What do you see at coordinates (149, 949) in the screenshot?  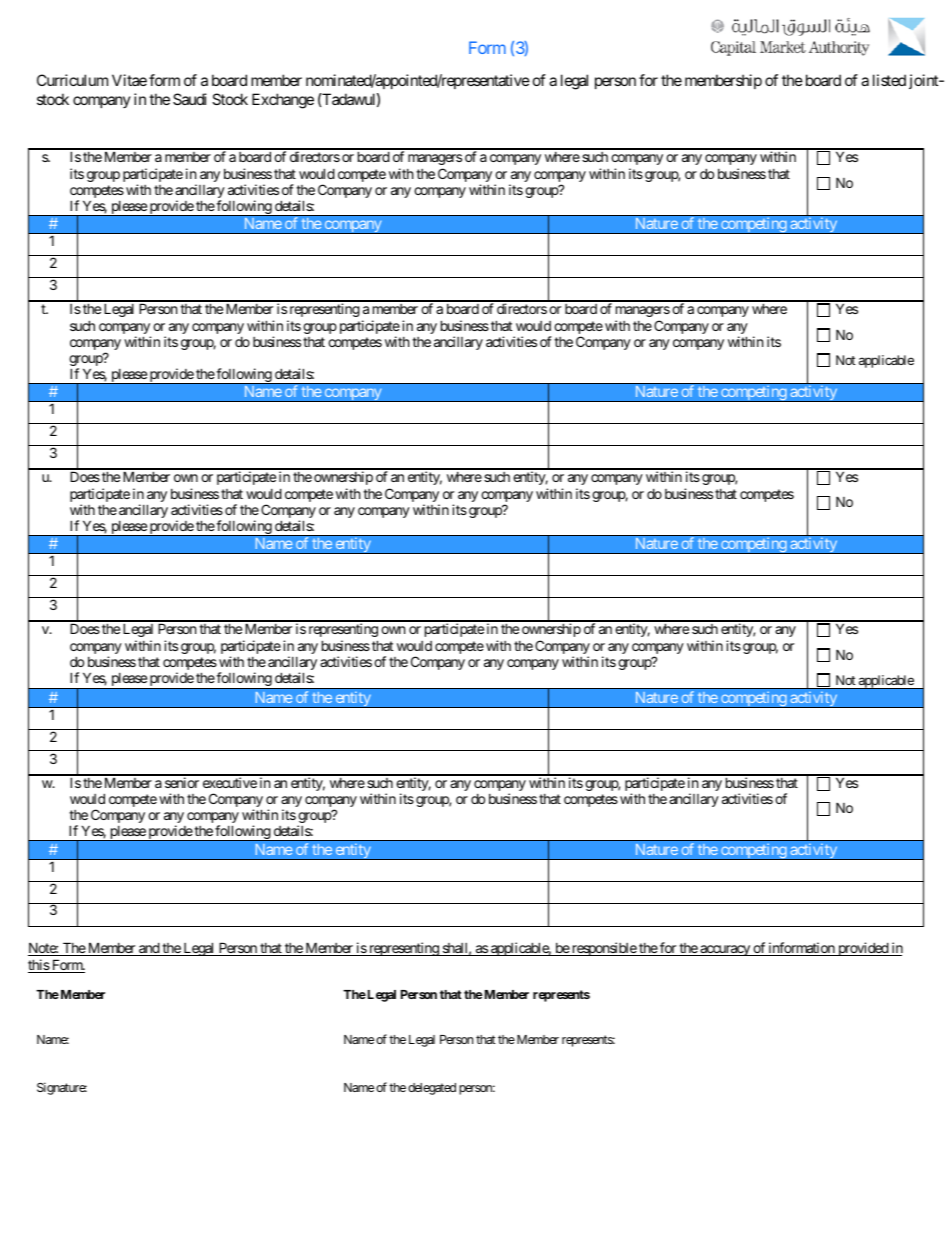 I see `and` at bounding box center [149, 949].
